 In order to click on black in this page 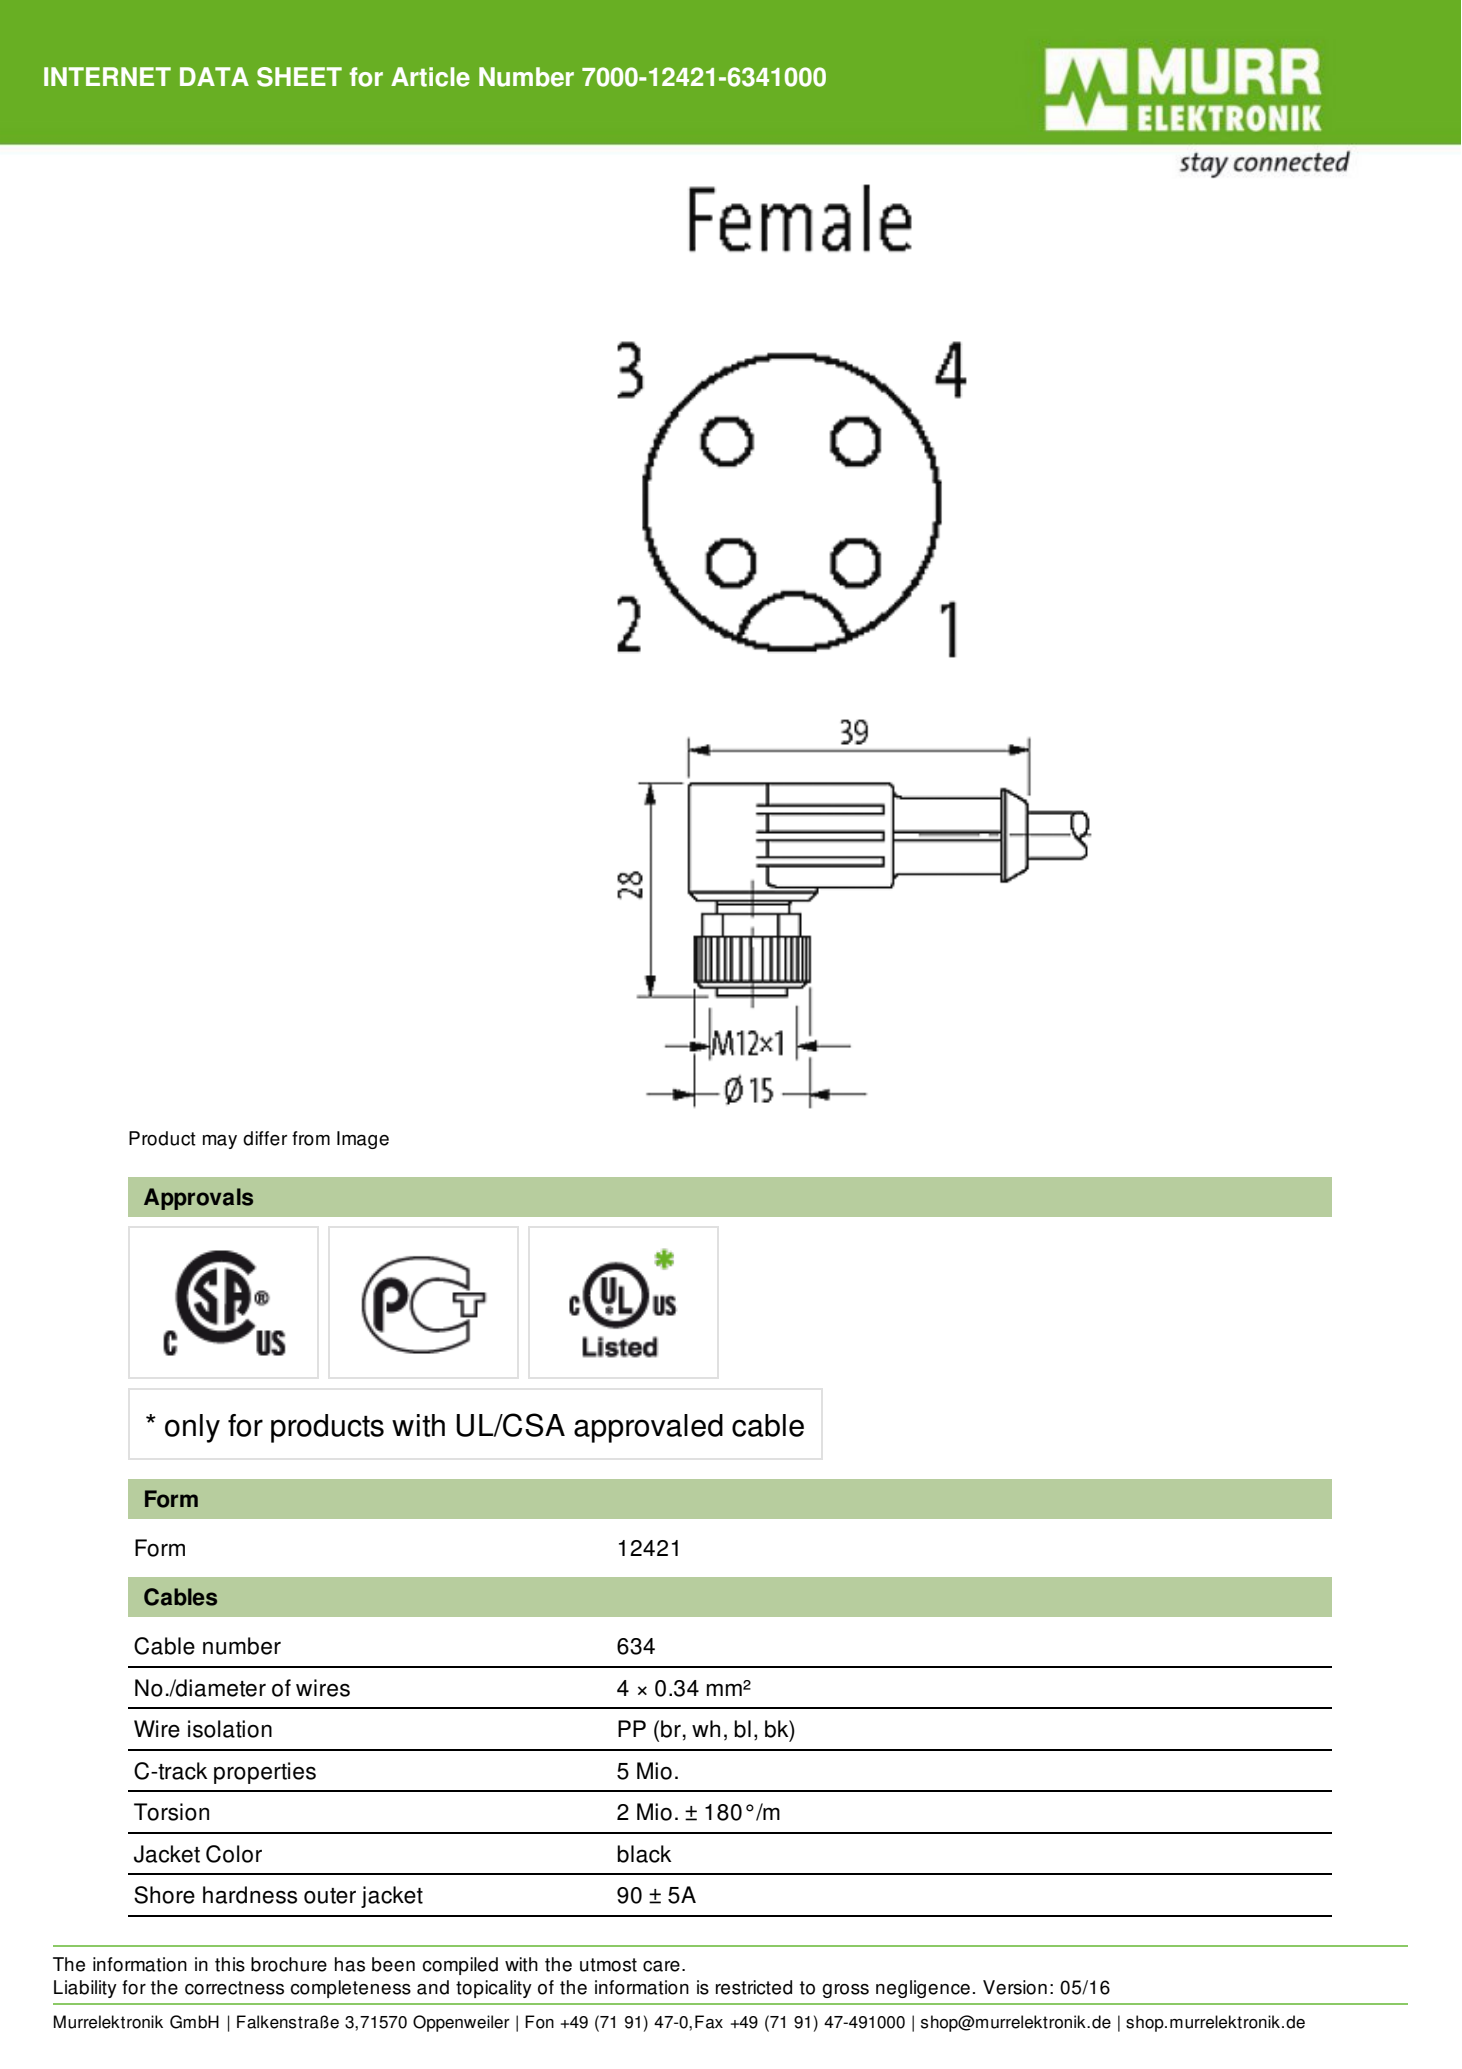, I will do `click(644, 1854)`.
